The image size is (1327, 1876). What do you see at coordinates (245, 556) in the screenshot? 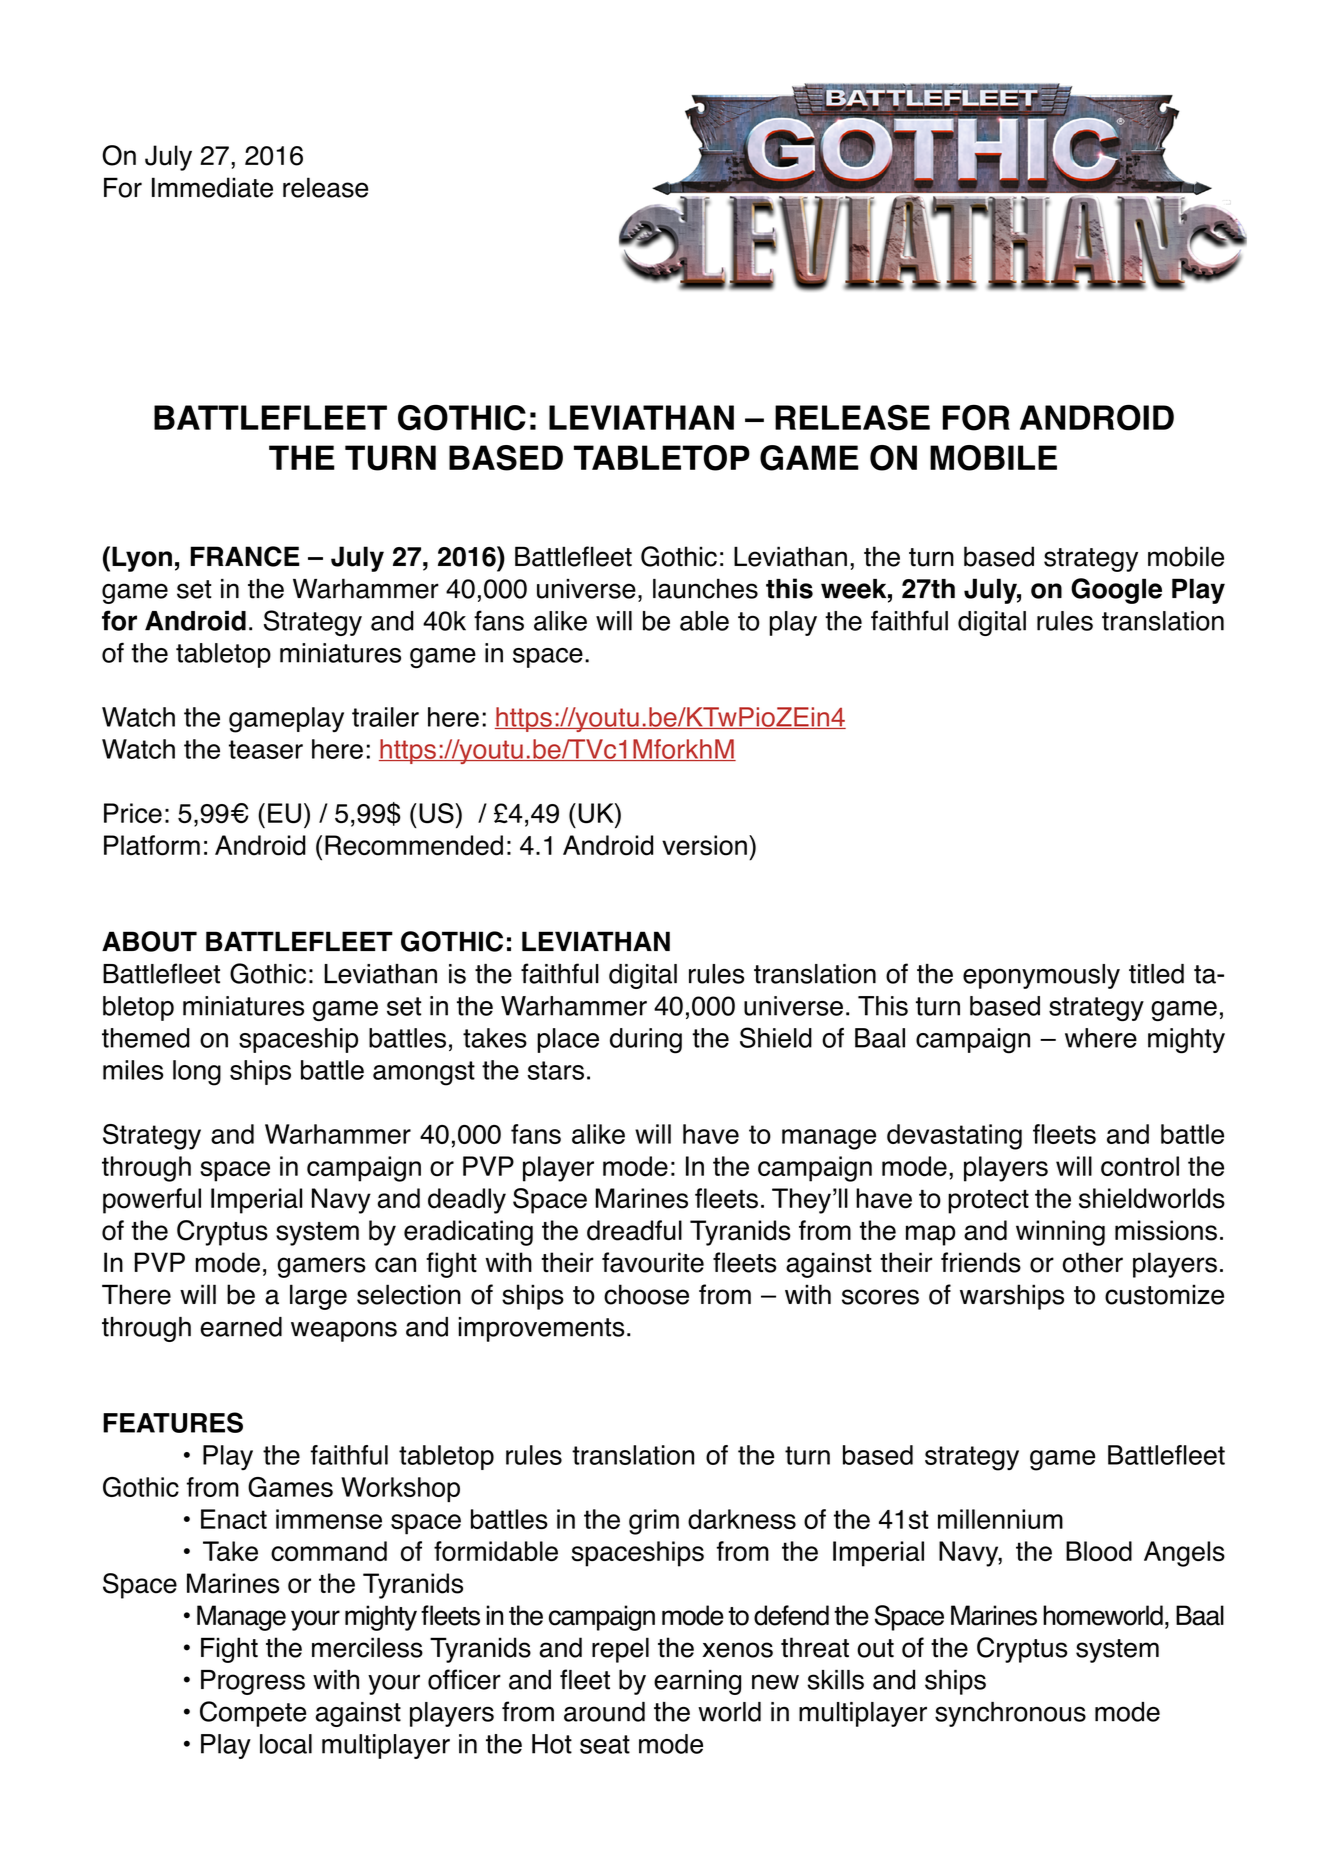
I see `FRANCE` at bounding box center [245, 556].
